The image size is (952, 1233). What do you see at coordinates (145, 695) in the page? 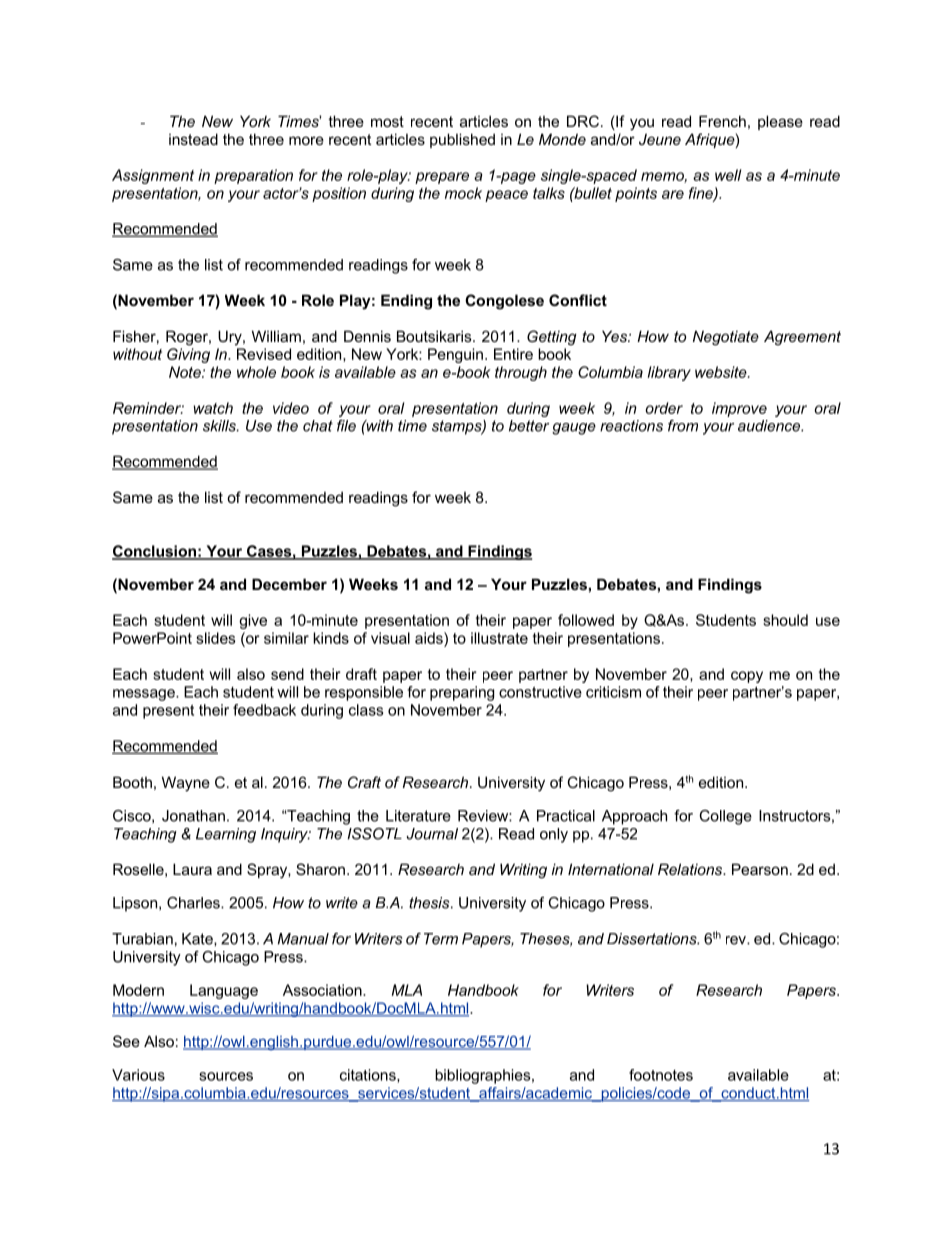
I see `message` at bounding box center [145, 695].
